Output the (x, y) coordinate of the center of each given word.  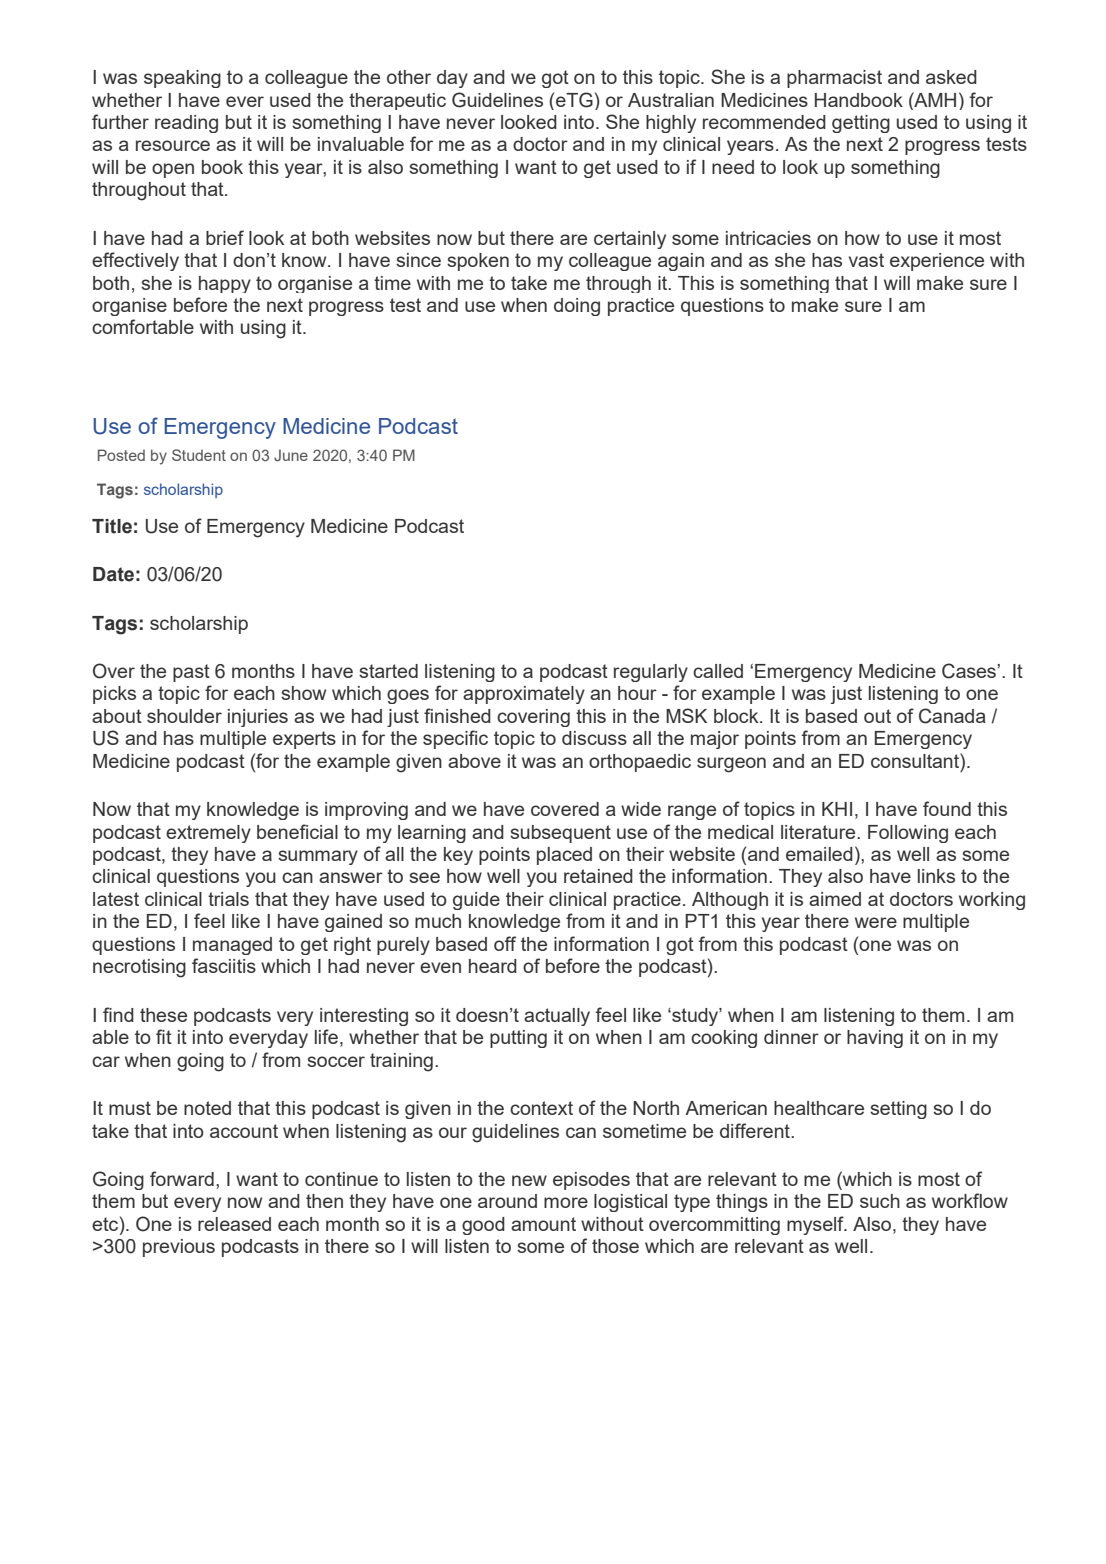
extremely (208, 834)
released (234, 1224)
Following (908, 834)
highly (671, 124)
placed (564, 856)
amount (543, 1224)
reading (186, 124)
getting (861, 124)
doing (577, 307)
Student (199, 455)
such (880, 1201)
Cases (970, 671)
